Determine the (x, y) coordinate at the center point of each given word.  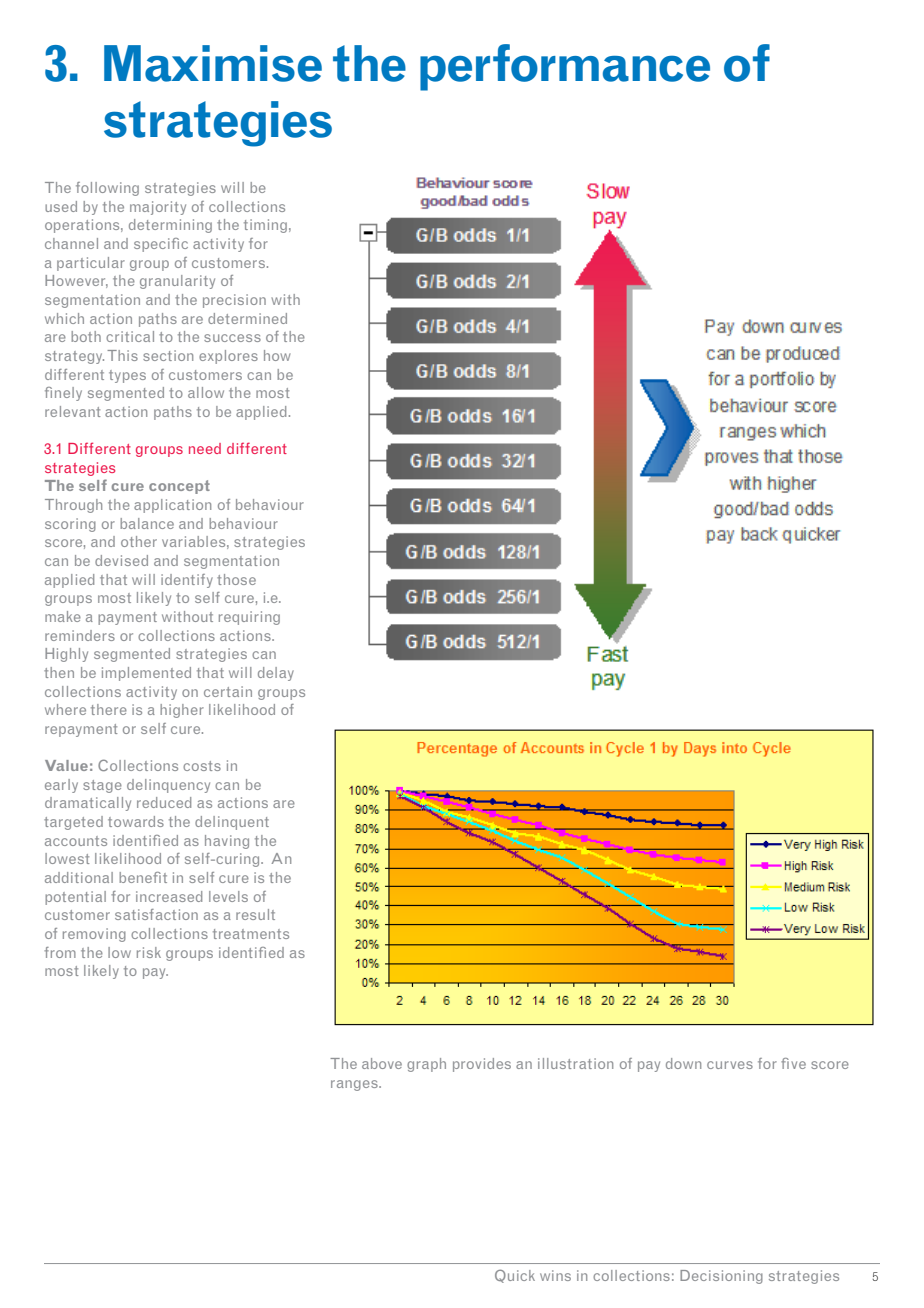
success (232, 338)
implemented (146, 674)
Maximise (213, 63)
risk (149, 952)
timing (265, 226)
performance (565, 67)
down (683, 1063)
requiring (249, 618)
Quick (515, 1276)
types (127, 376)
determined (247, 318)
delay (276, 674)
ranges (355, 1085)
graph (426, 1065)
